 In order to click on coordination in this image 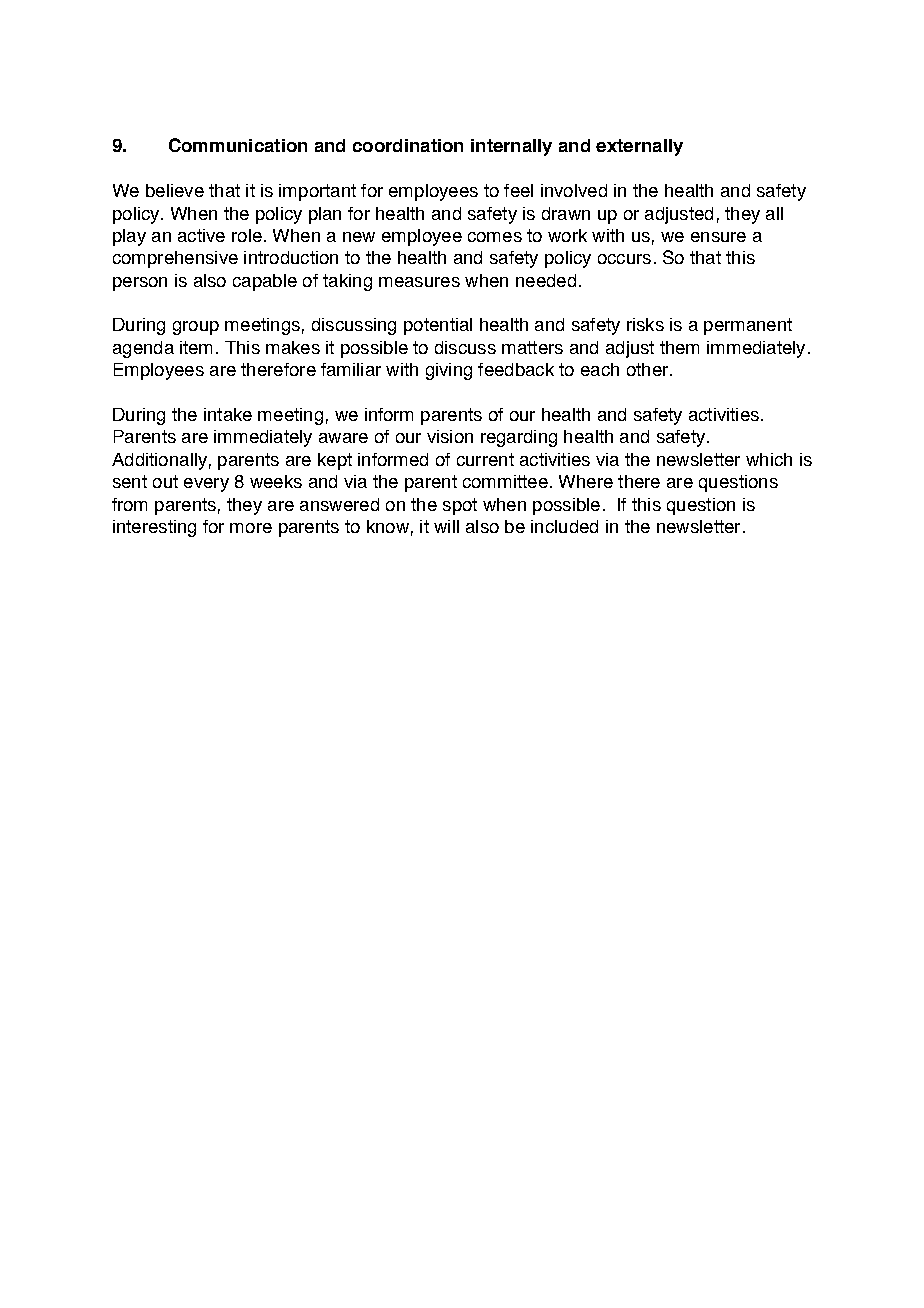, I will do `click(408, 145)`.
